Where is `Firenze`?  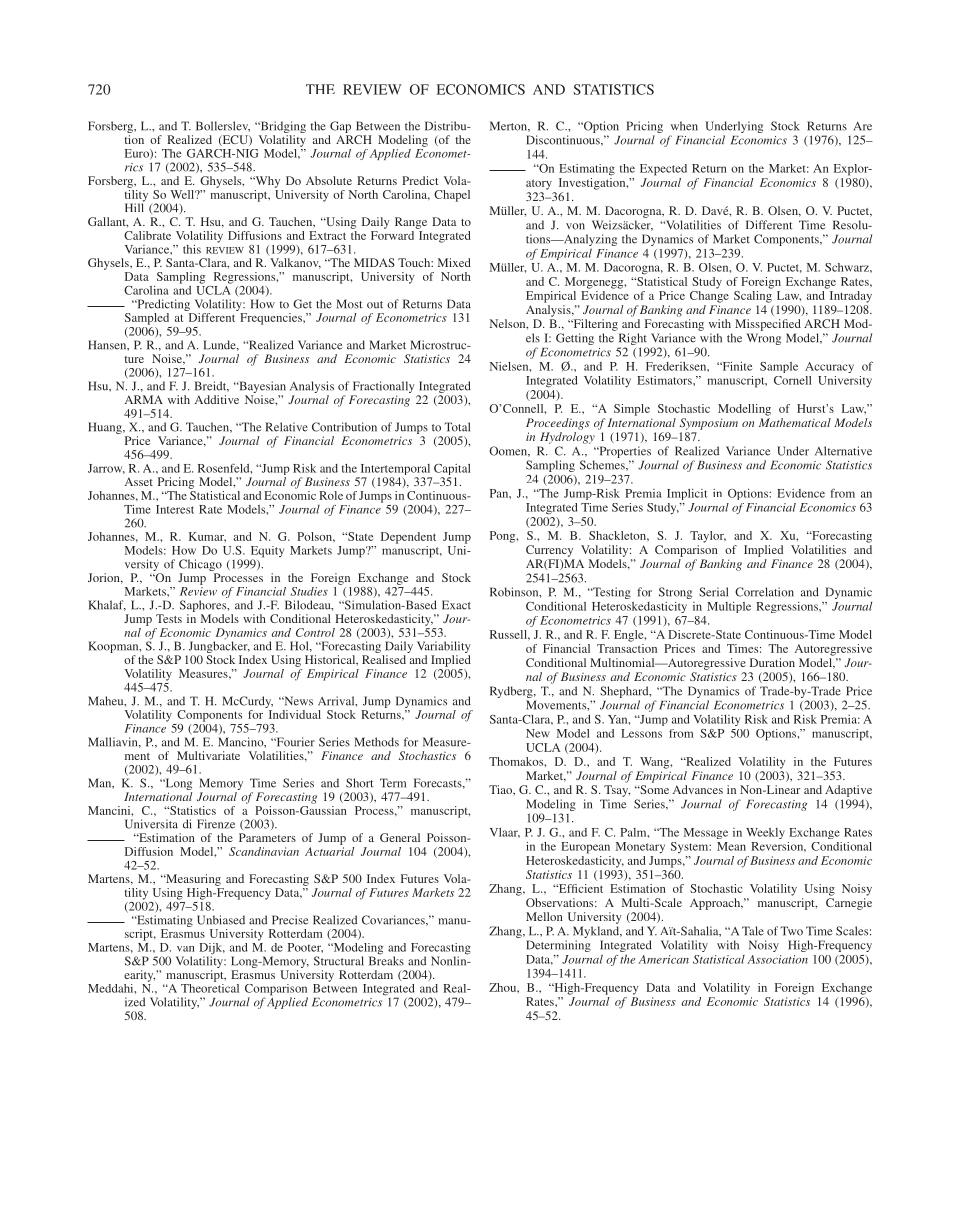 Firenze is located at coordinates (216, 824).
